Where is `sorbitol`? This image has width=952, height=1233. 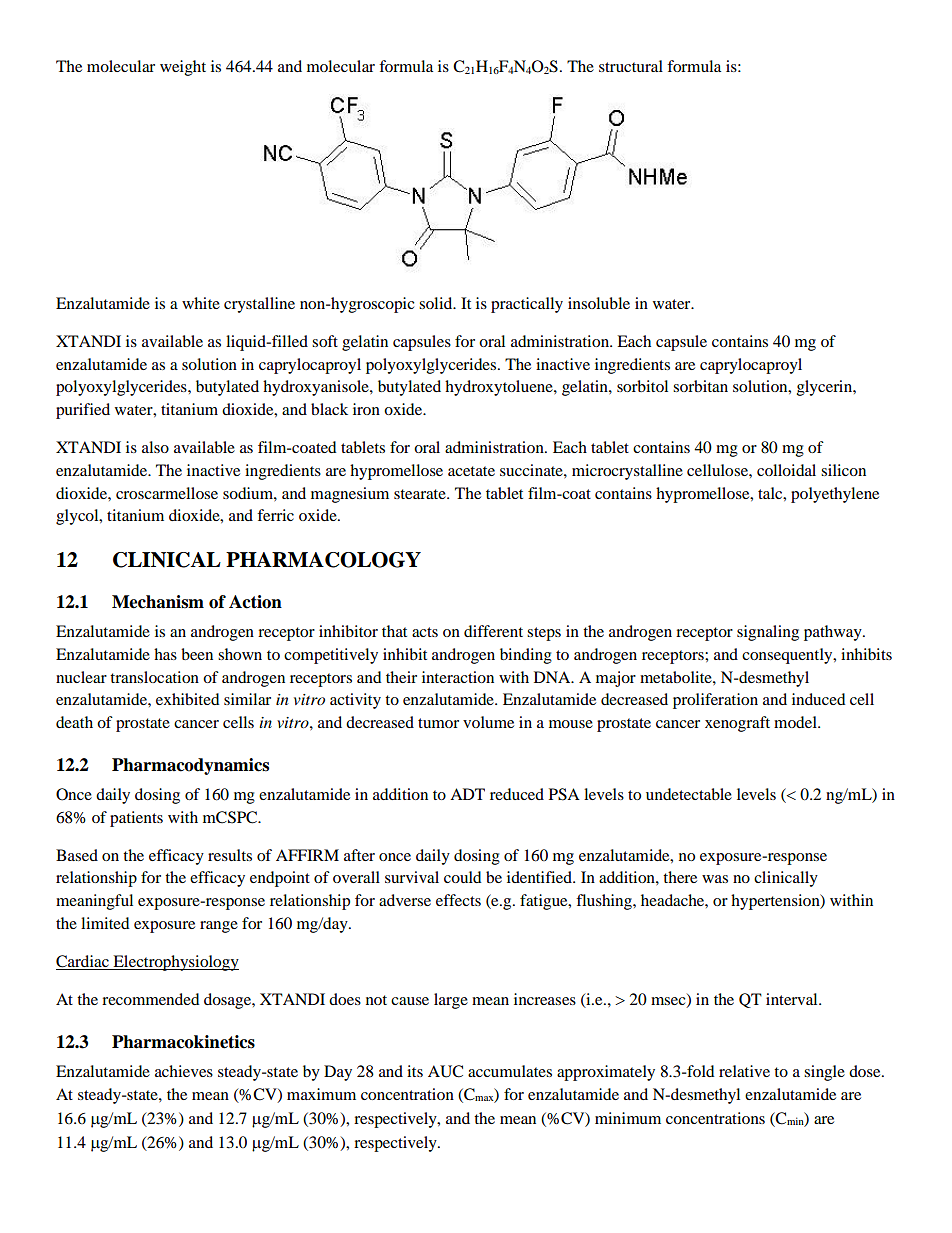
sorbitol is located at coordinates (642, 386).
